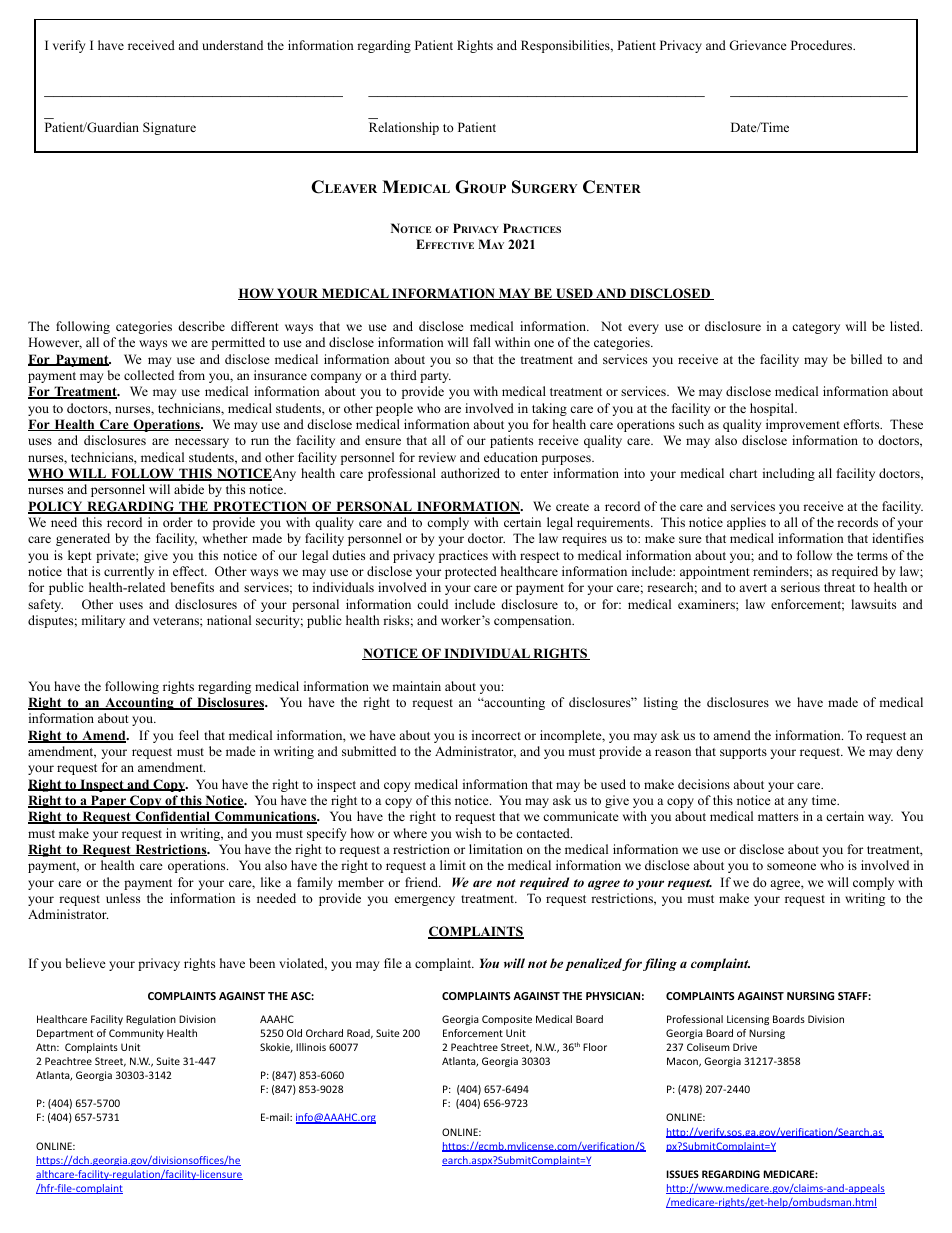  I want to click on Floor, so click(595, 1047).
